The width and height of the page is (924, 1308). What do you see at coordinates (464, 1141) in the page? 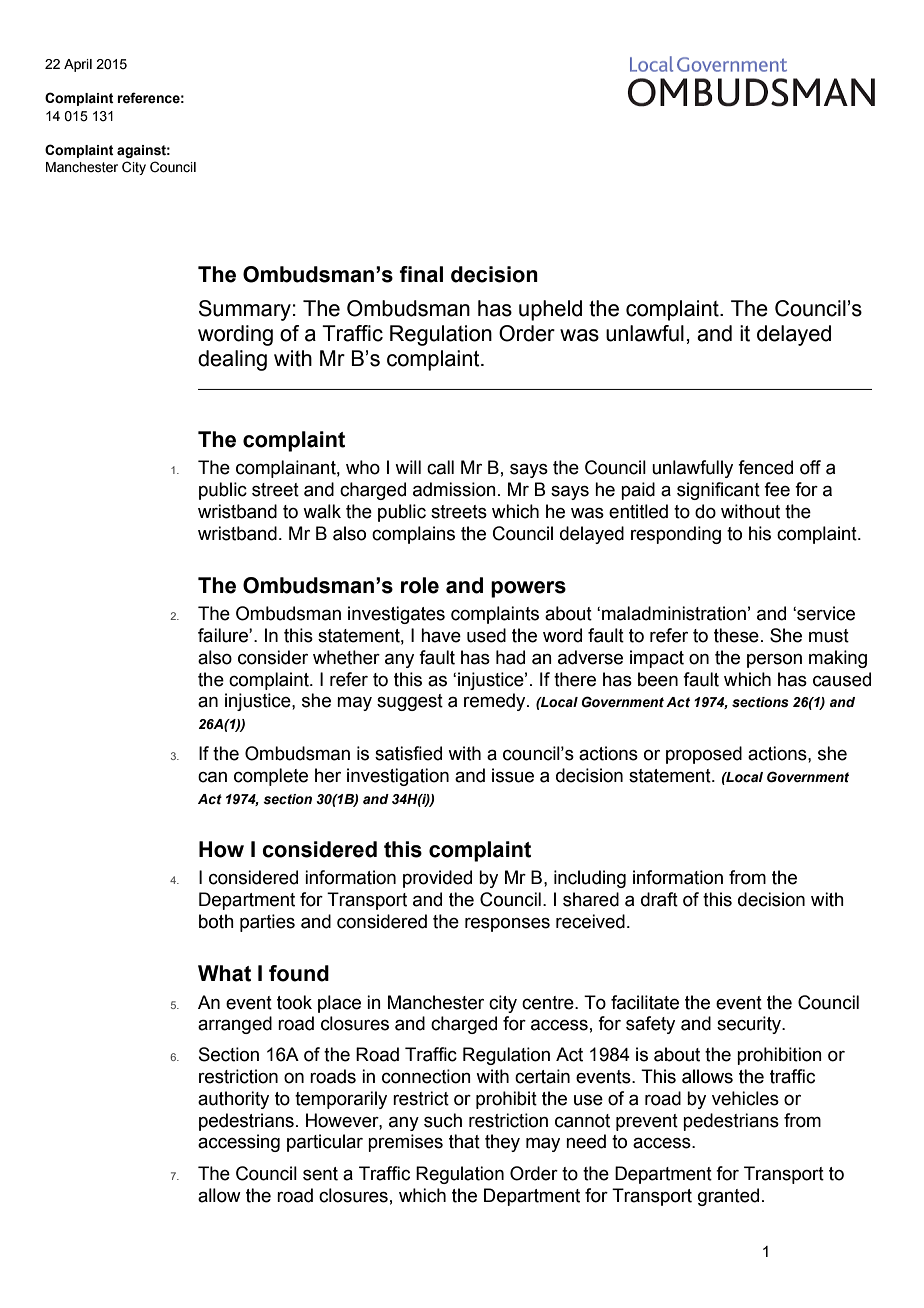
I see `that` at bounding box center [464, 1141].
